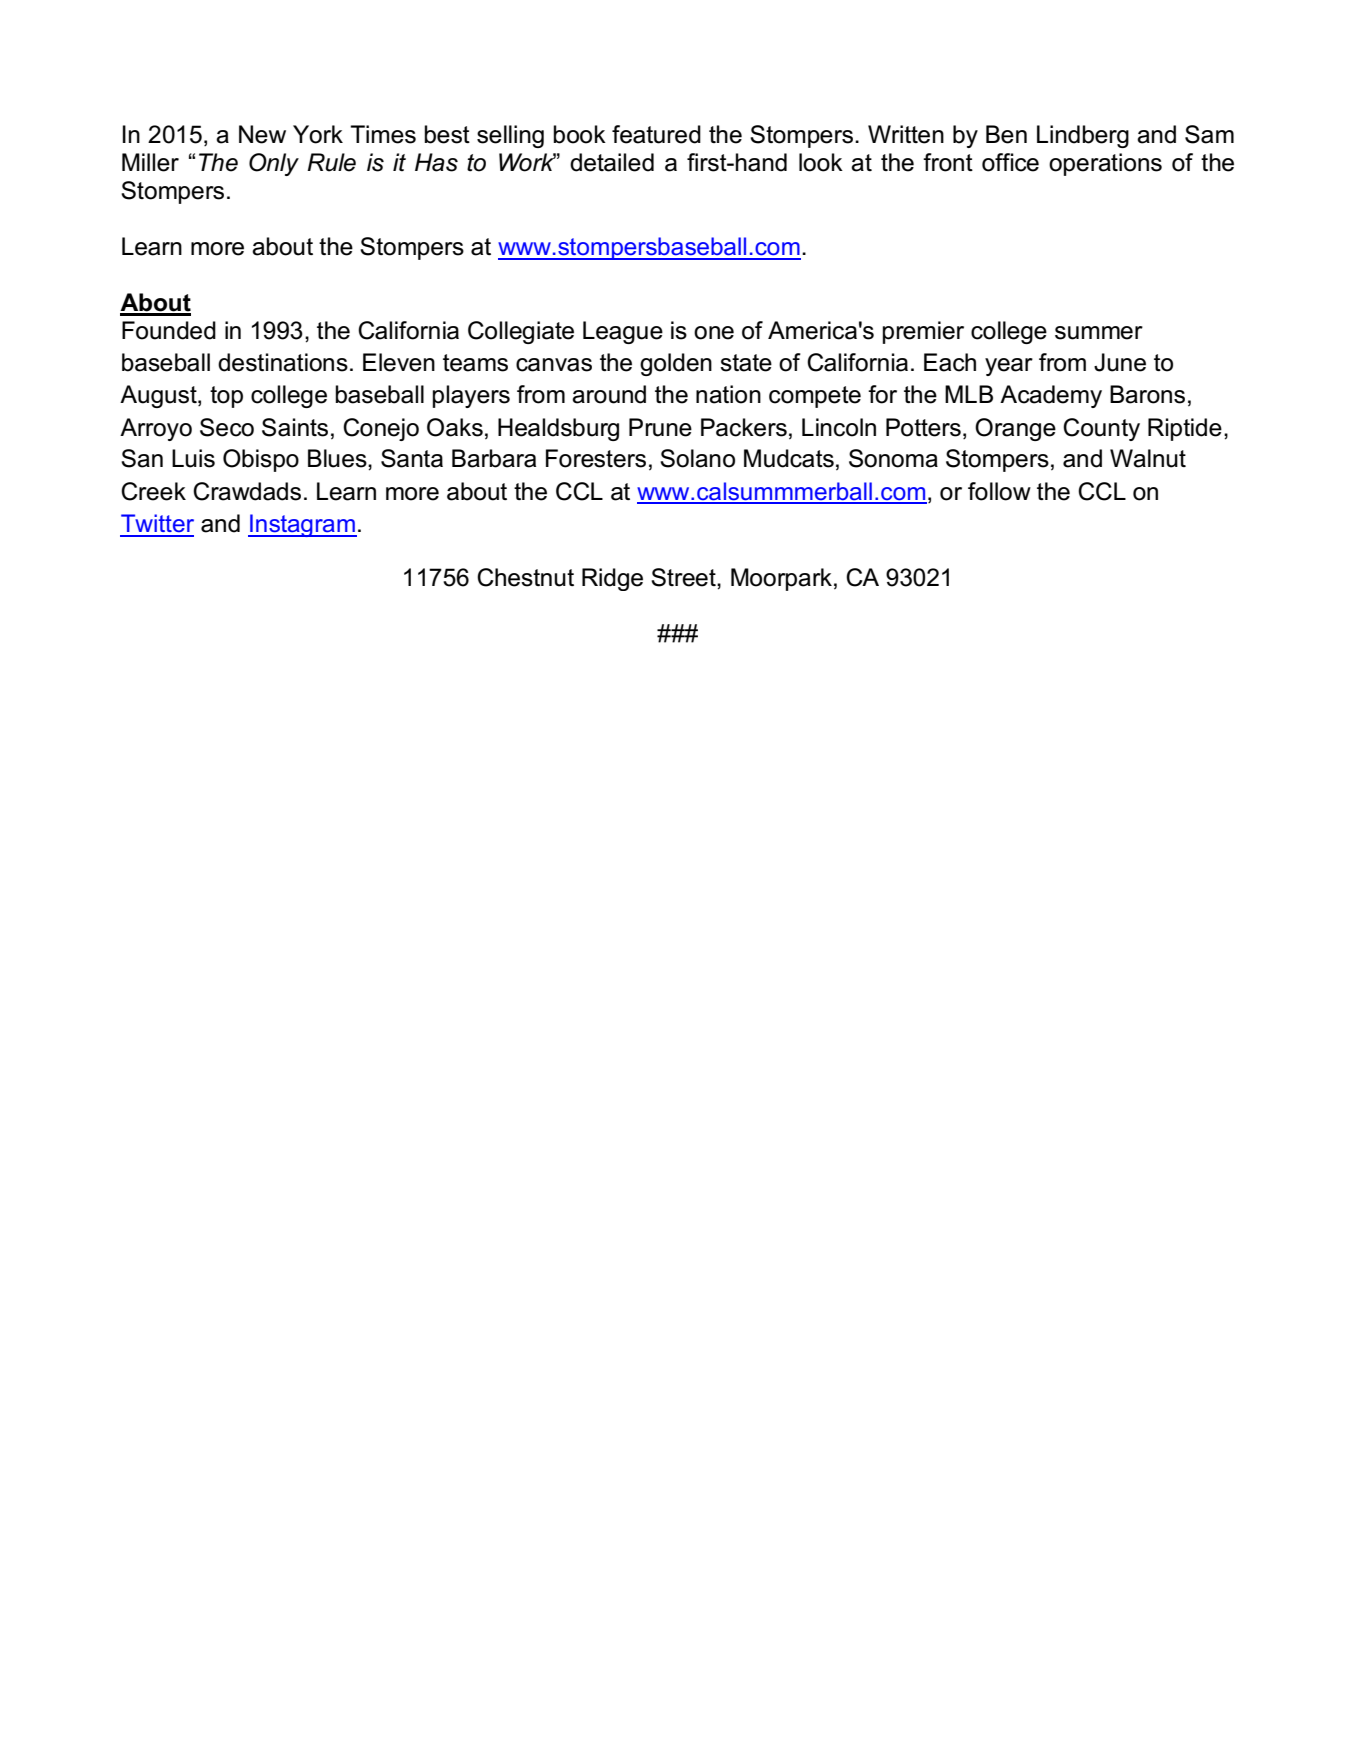 Image resolution: width=1353 pixels, height=1750 pixels. What do you see at coordinates (1099, 333) in the image?
I see `summer` at bounding box center [1099, 333].
